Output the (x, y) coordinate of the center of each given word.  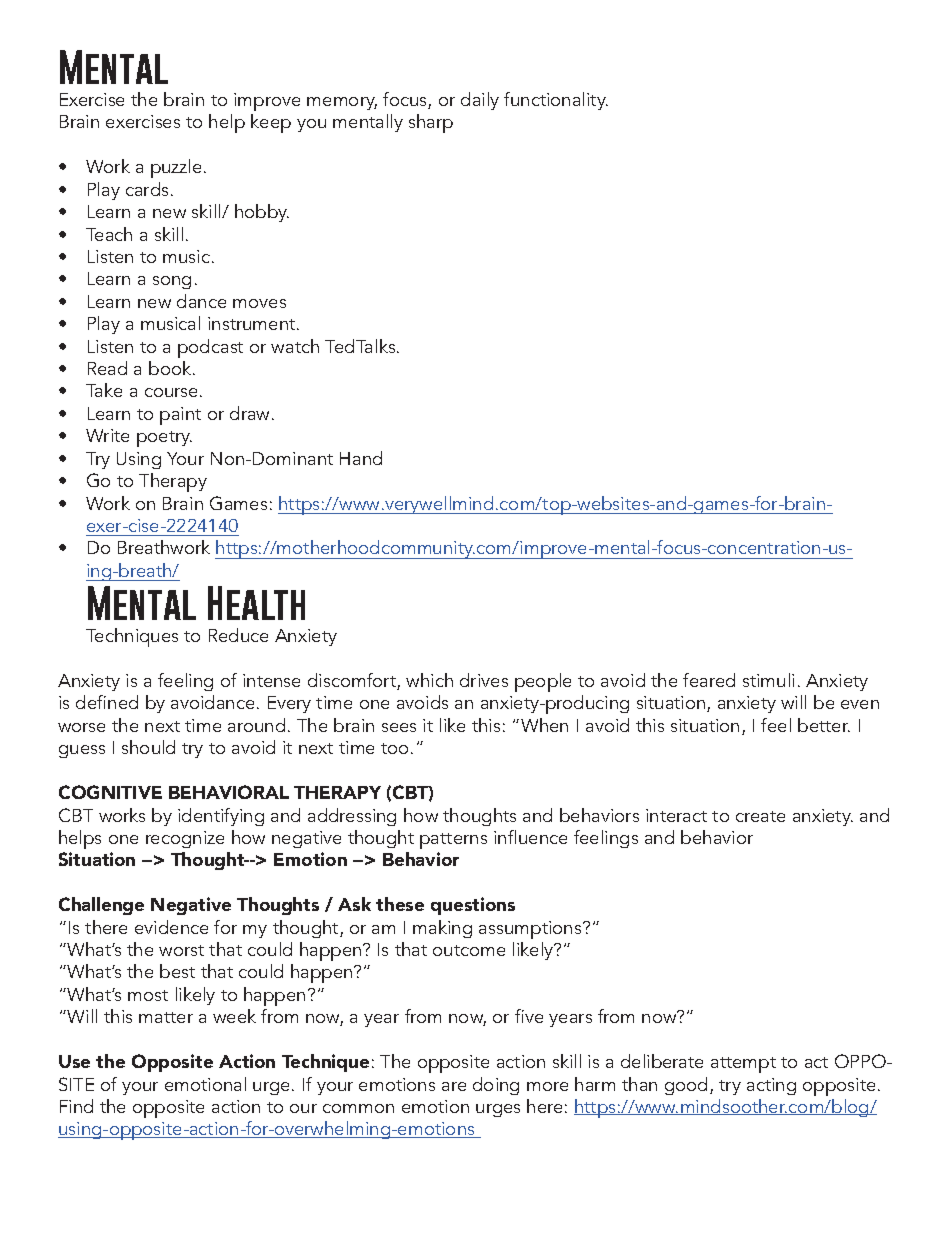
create (760, 816)
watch (295, 346)
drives (484, 680)
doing (496, 1086)
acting (771, 1086)
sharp (431, 123)
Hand (361, 458)
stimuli (768, 680)
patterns (453, 841)
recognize (185, 839)
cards (147, 189)
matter (166, 1017)
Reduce (238, 635)
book (171, 368)
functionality (556, 101)
